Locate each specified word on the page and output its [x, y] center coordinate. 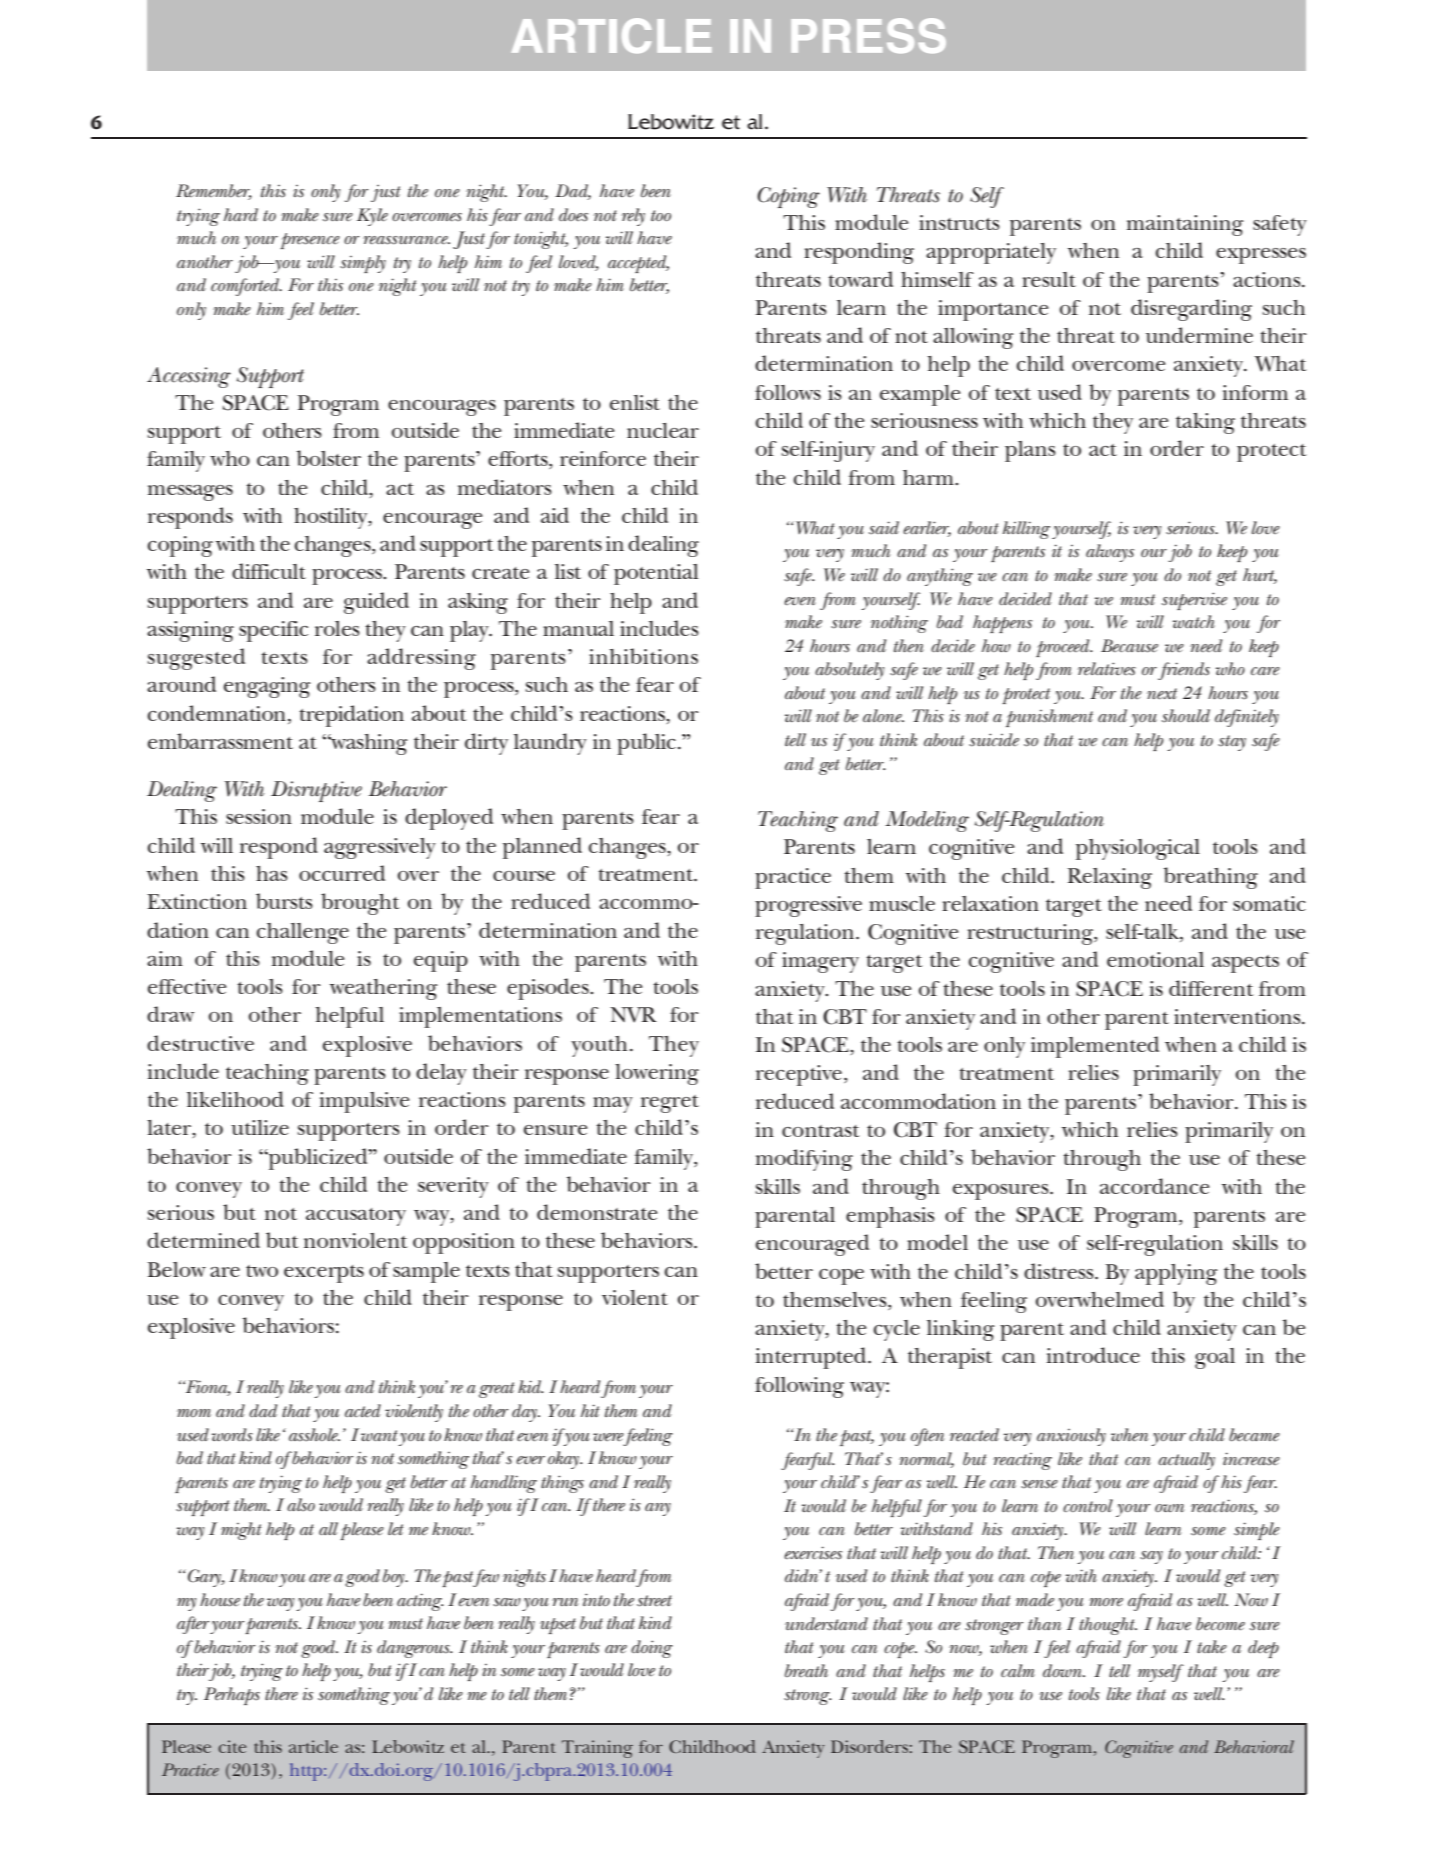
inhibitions [643, 656]
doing [652, 1649]
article [313, 1746]
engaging [267, 687]
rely [633, 217]
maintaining [1185, 225]
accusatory [356, 1217]
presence [310, 241]
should [1186, 716]
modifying [804, 1160]
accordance [1154, 1186]
